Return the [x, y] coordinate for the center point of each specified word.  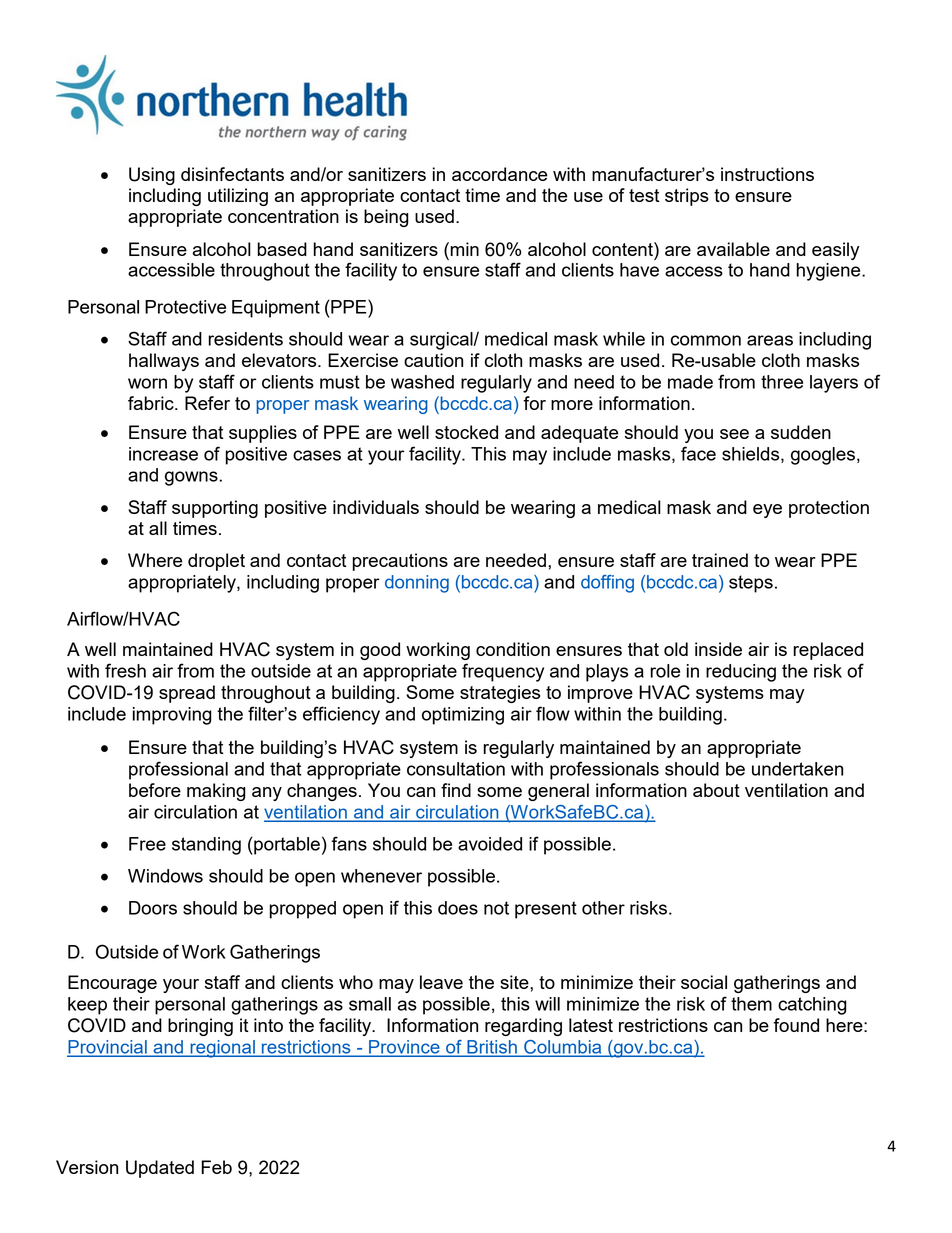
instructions [767, 174]
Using [152, 176]
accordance [499, 174]
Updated [160, 1169]
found [796, 1025]
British [492, 1048]
